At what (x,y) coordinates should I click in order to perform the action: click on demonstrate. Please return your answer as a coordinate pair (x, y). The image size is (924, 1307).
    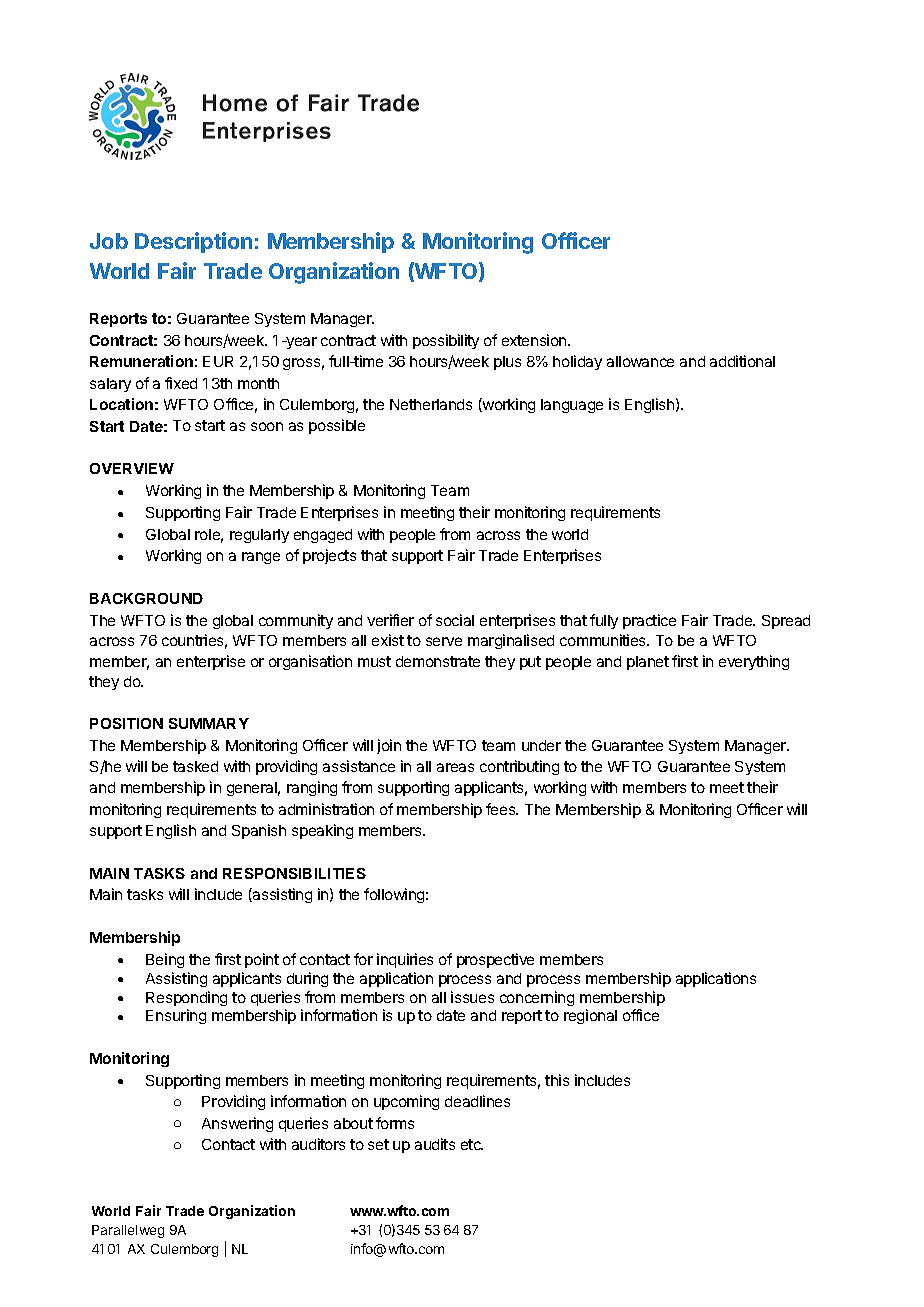
    Looking at the image, I should click on (438, 661).
